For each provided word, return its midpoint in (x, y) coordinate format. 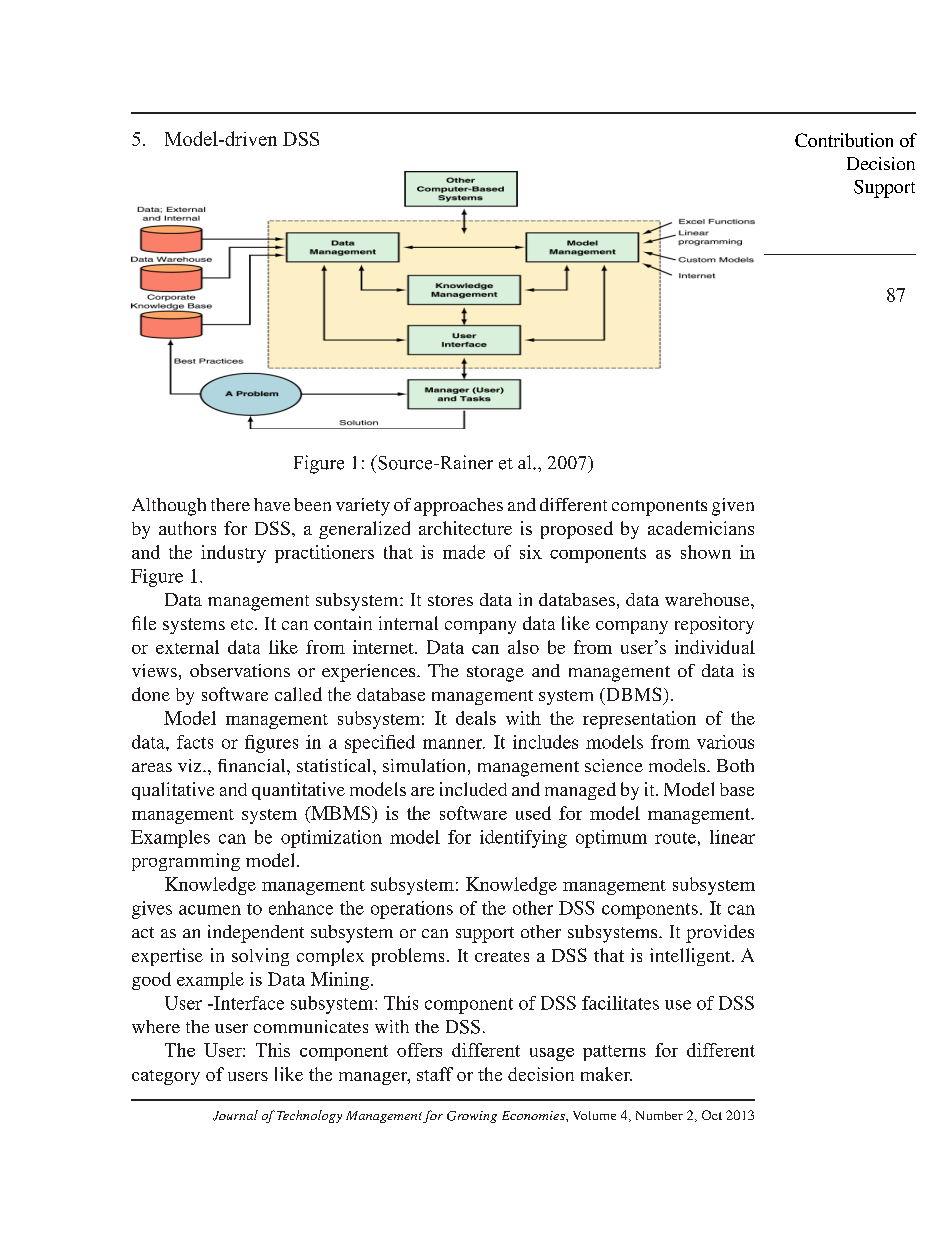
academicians (701, 528)
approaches (458, 507)
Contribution (844, 140)
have (272, 504)
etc (243, 624)
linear (732, 837)
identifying (523, 839)
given (733, 507)
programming (186, 862)
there (230, 504)
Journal (235, 1115)
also (523, 647)
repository (714, 625)
